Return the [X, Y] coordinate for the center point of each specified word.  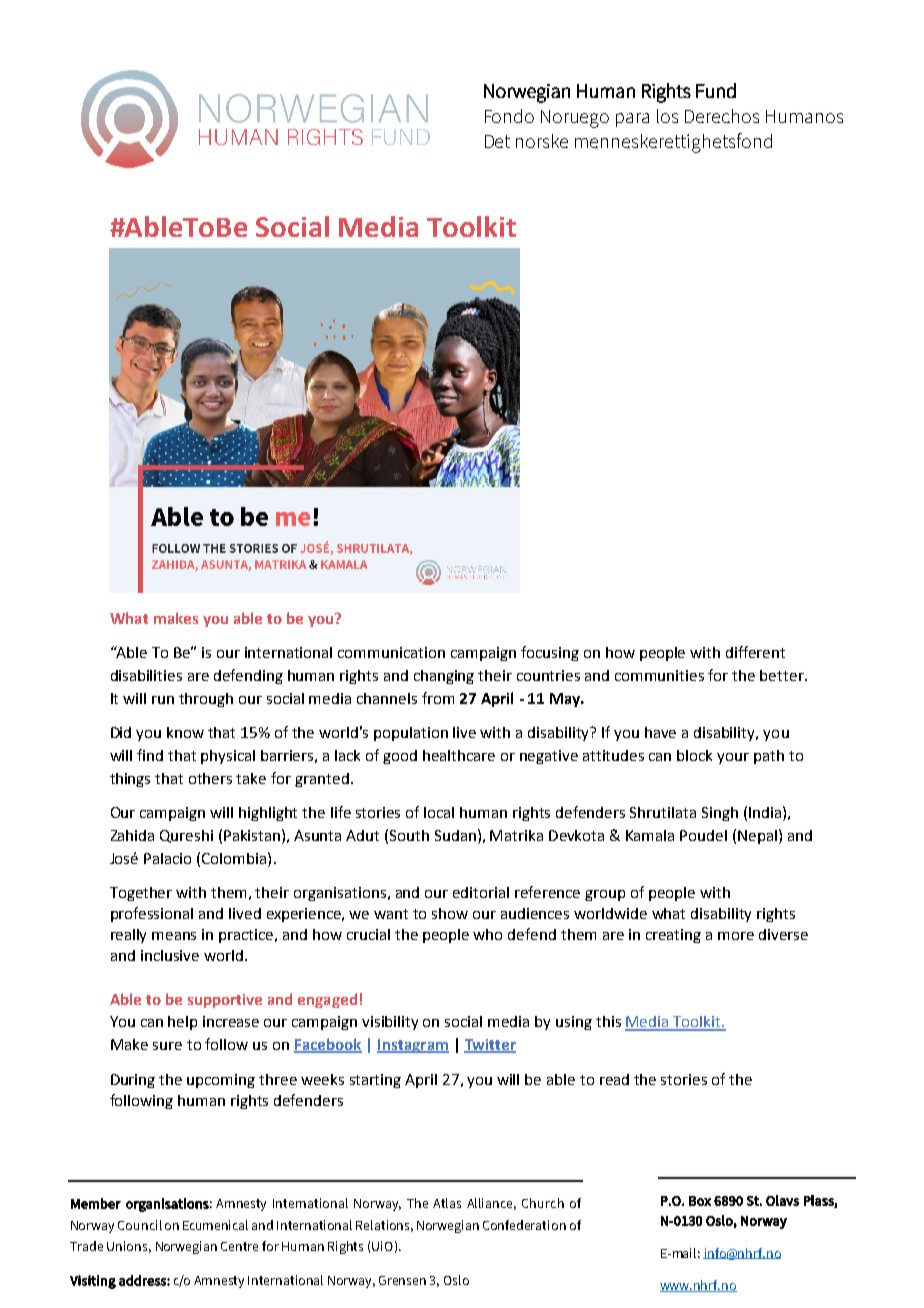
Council [140, 1225]
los [667, 116]
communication [391, 652]
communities [659, 675]
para [632, 120]
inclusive [170, 955]
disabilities [146, 675]
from [438, 698]
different [755, 652]
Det [497, 141]
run [163, 700]
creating [673, 936]
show [450, 913]
